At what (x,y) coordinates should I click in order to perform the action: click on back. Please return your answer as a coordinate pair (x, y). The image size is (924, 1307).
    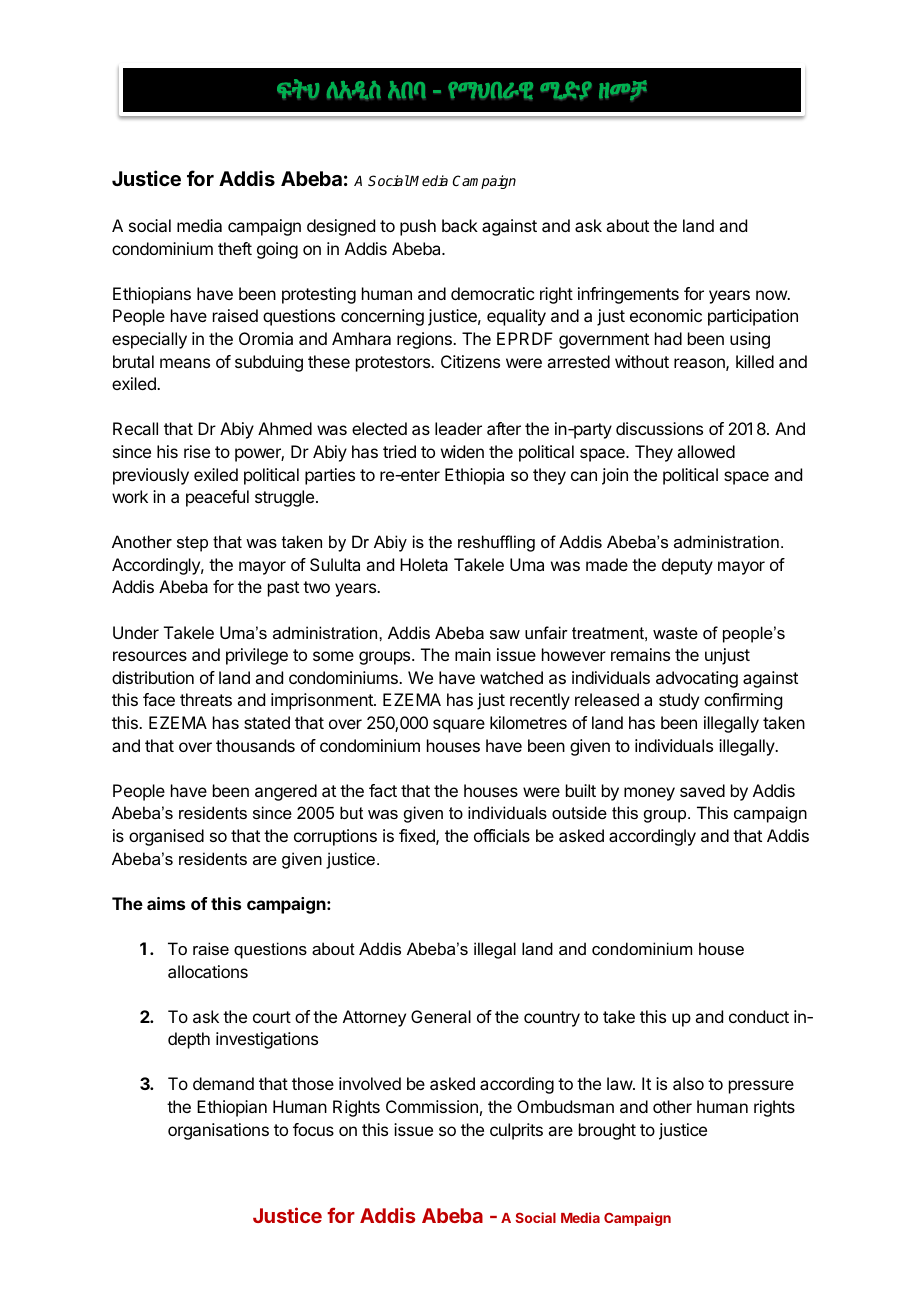
    Looking at the image, I should click on (460, 225).
